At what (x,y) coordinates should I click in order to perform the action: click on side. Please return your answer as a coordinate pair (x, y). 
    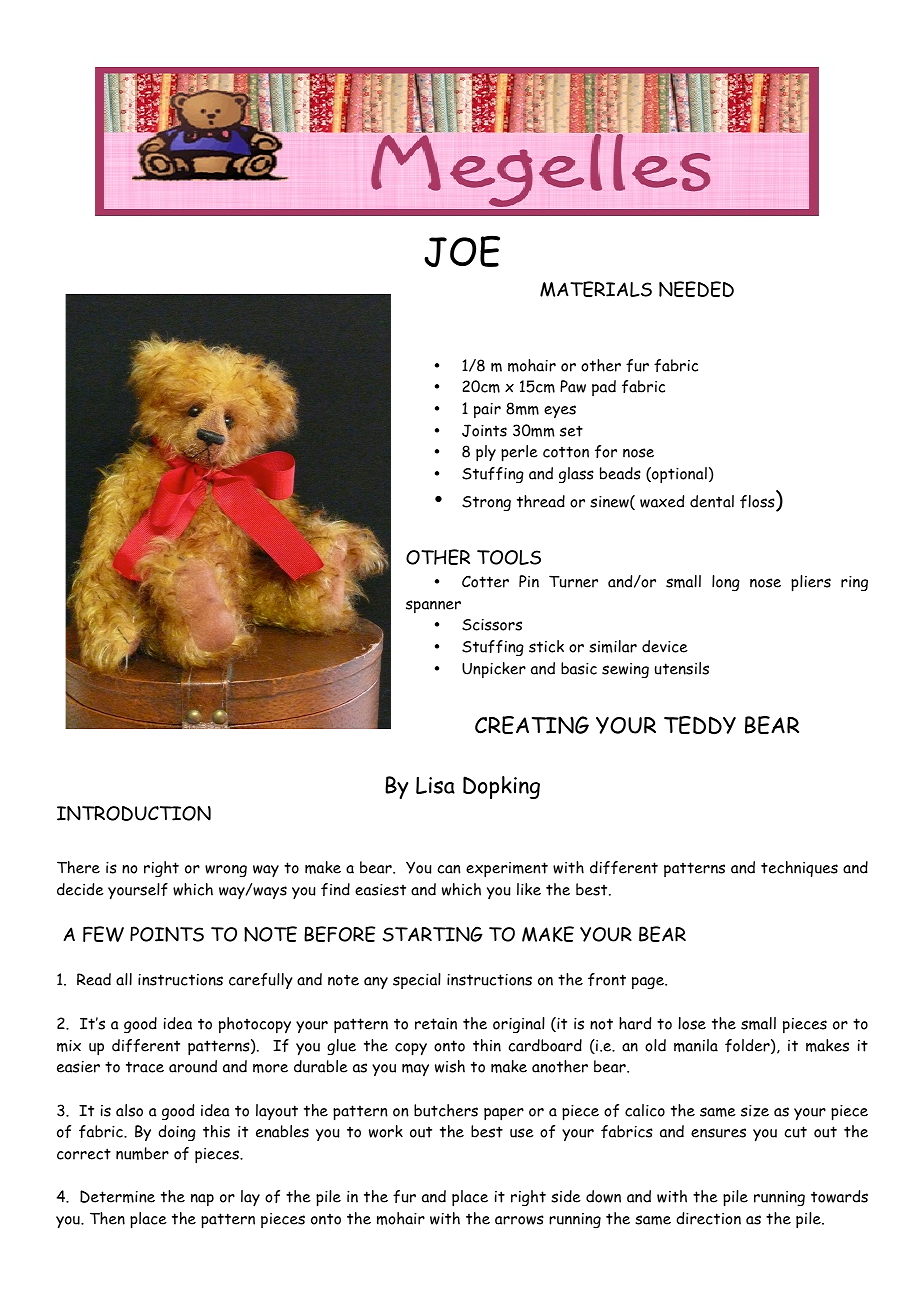
    Looking at the image, I should click on (566, 1196).
